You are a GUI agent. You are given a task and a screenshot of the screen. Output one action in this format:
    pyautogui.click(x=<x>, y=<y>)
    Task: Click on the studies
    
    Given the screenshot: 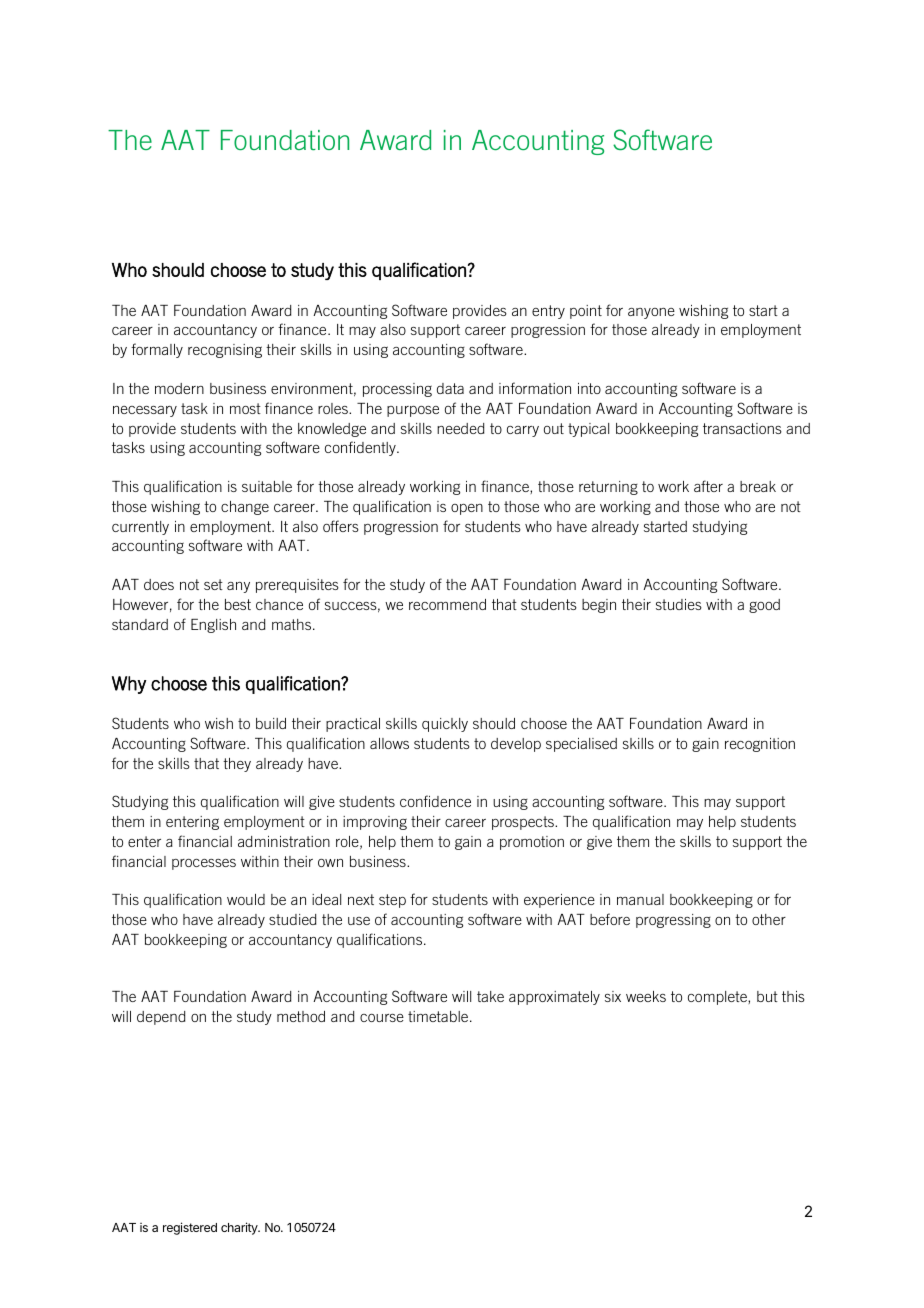 What is the action you would take?
    pyautogui.click(x=679, y=604)
